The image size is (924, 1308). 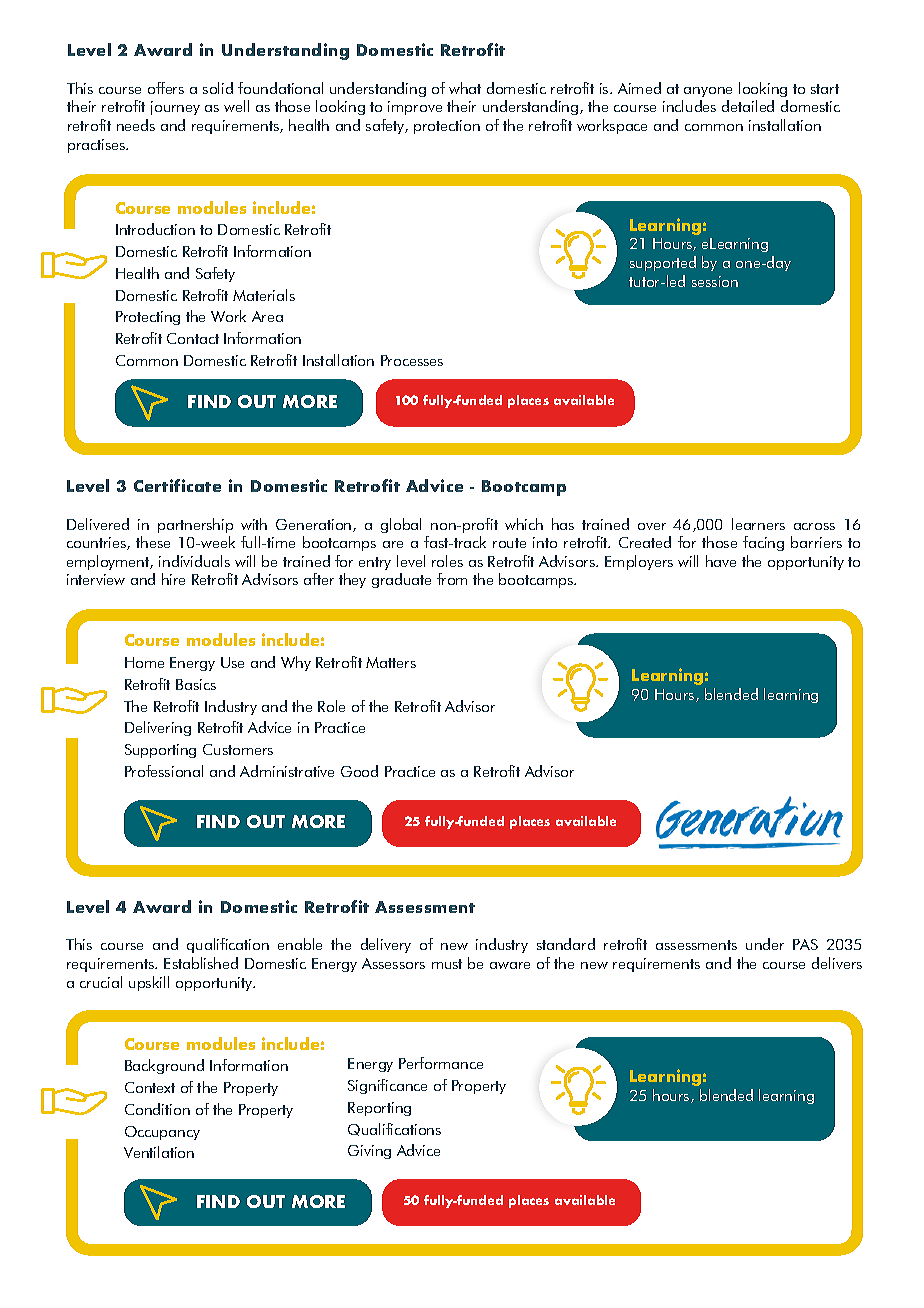 What do you see at coordinates (164, 771) in the document?
I see `Professional` at bounding box center [164, 771].
